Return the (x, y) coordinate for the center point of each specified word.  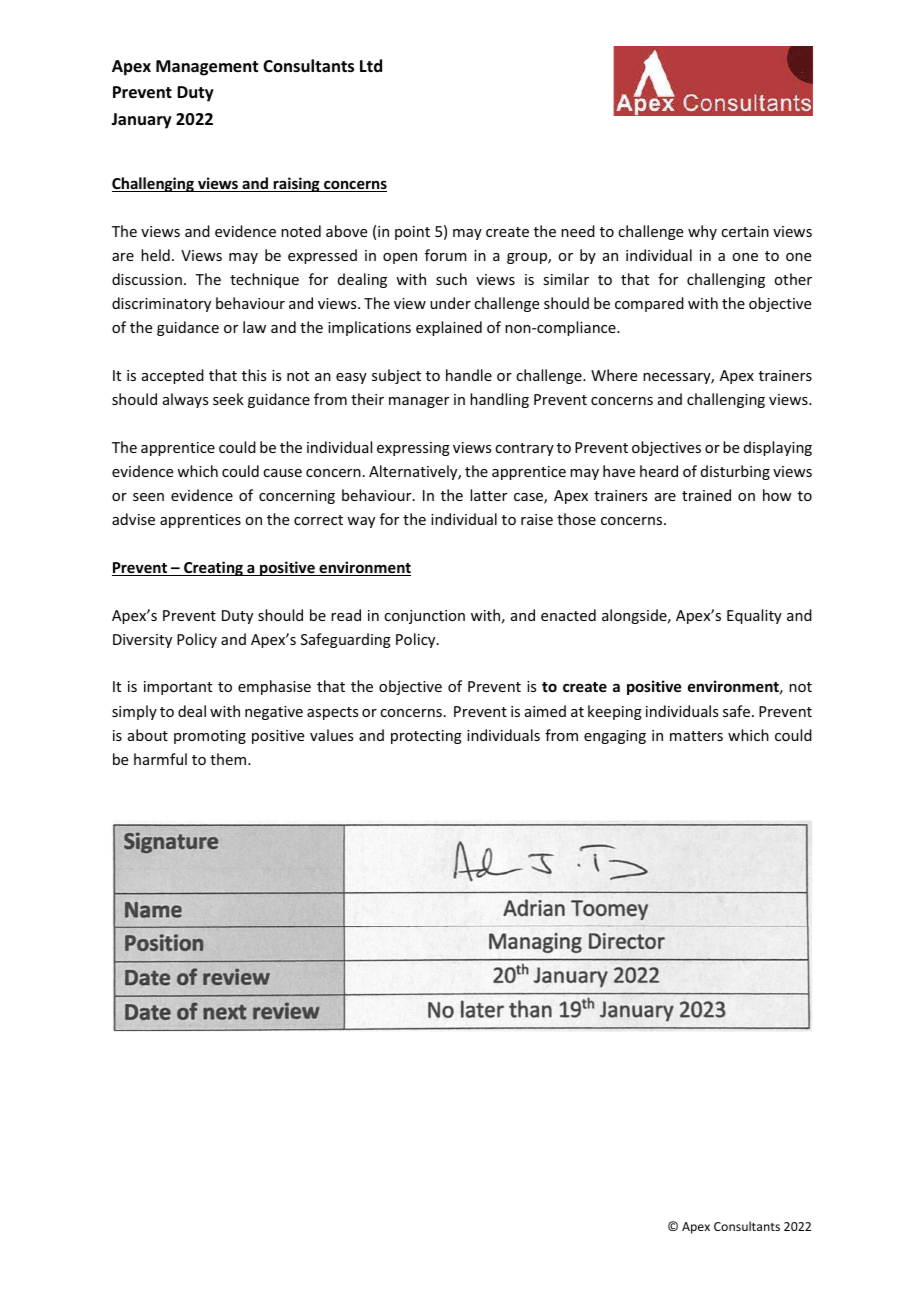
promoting (210, 737)
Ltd (371, 65)
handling (499, 400)
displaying (778, 448)
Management (207, 68)
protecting (426, 737)
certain (745, 231)
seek (228, 399)
